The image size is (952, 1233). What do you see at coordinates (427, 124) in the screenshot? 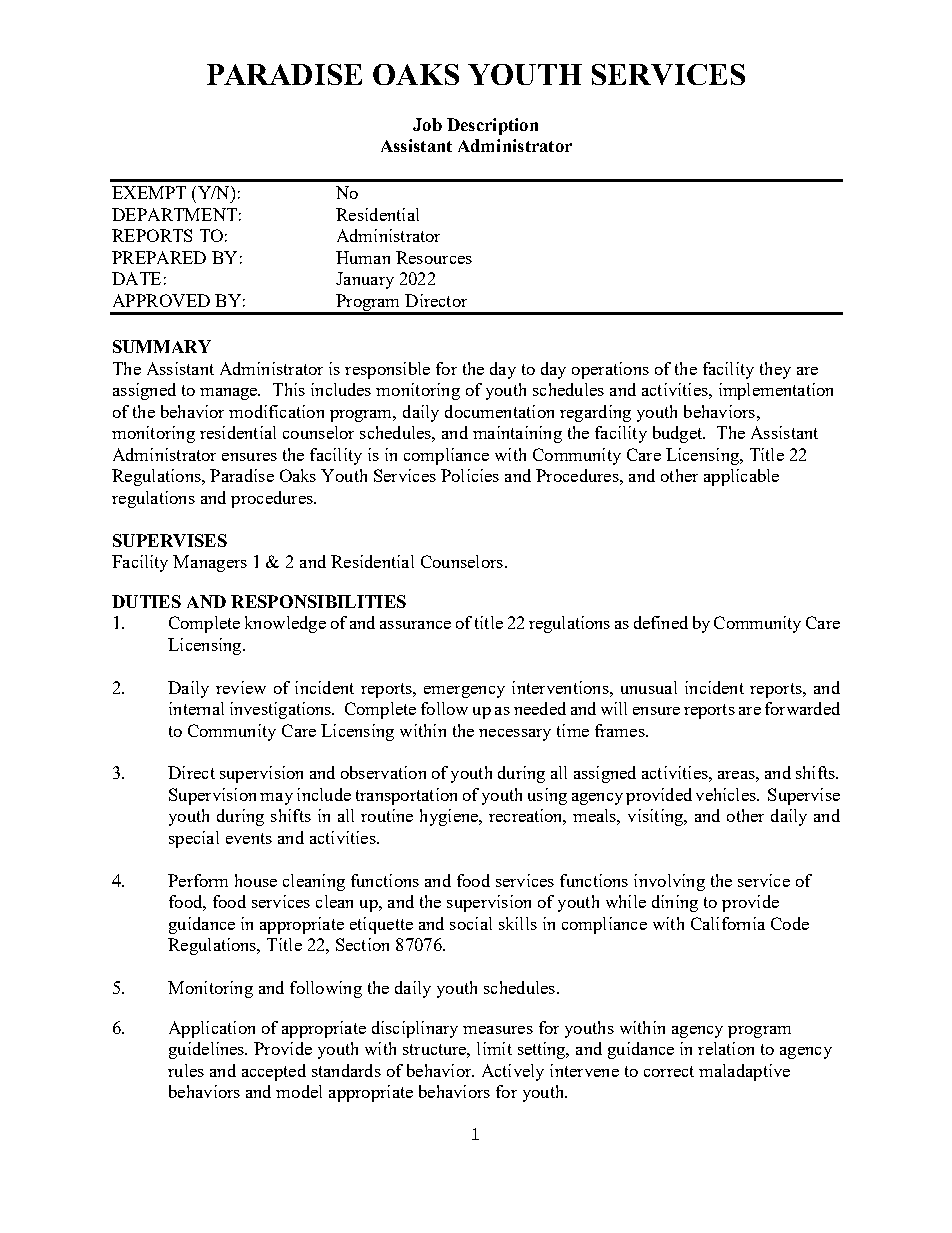
I see `Job` at bounding box center [427, 124].
